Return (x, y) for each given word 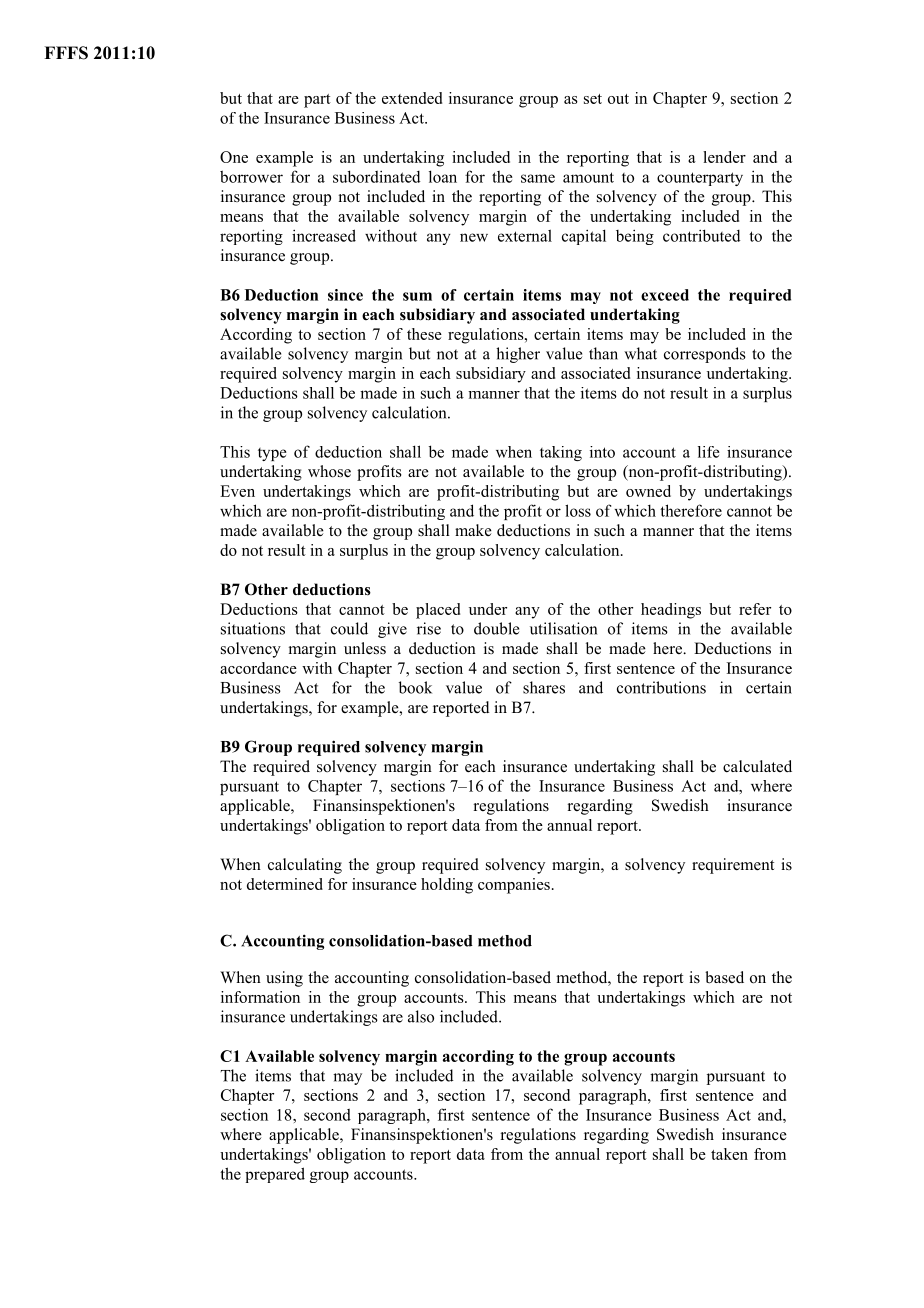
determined (285, 884)
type (272, 454)
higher (518, 355)
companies (514, 886)
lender (724, 157)
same (538, 178)
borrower (251, 176)
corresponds (705, 355)
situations (253, 628)
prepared (275, 1175)
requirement (733, 866)
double (496, 628)
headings (671, 611)
